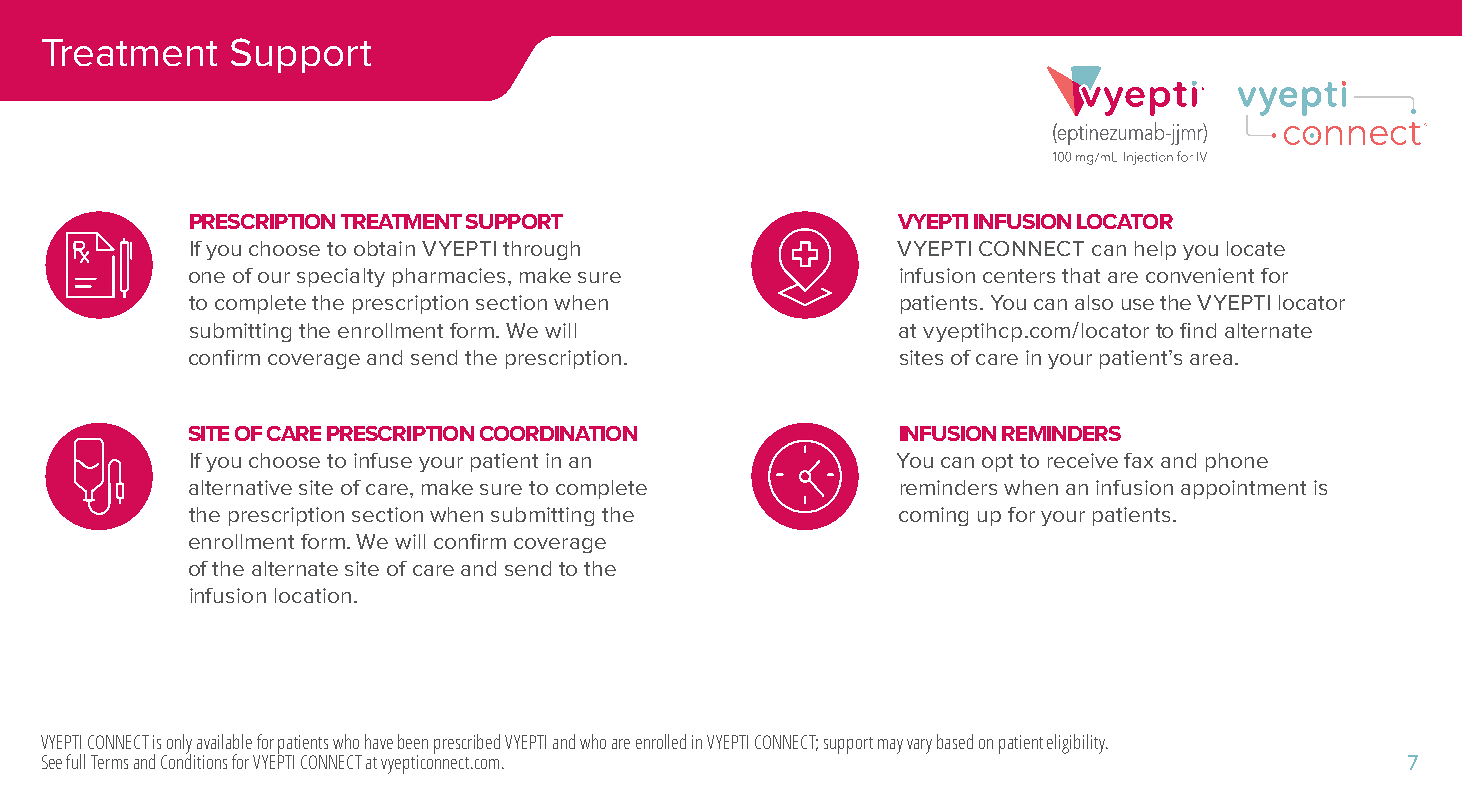  Describe the element at coordinates (240, 487) in the screenshot. I see `alternative` at that location.
